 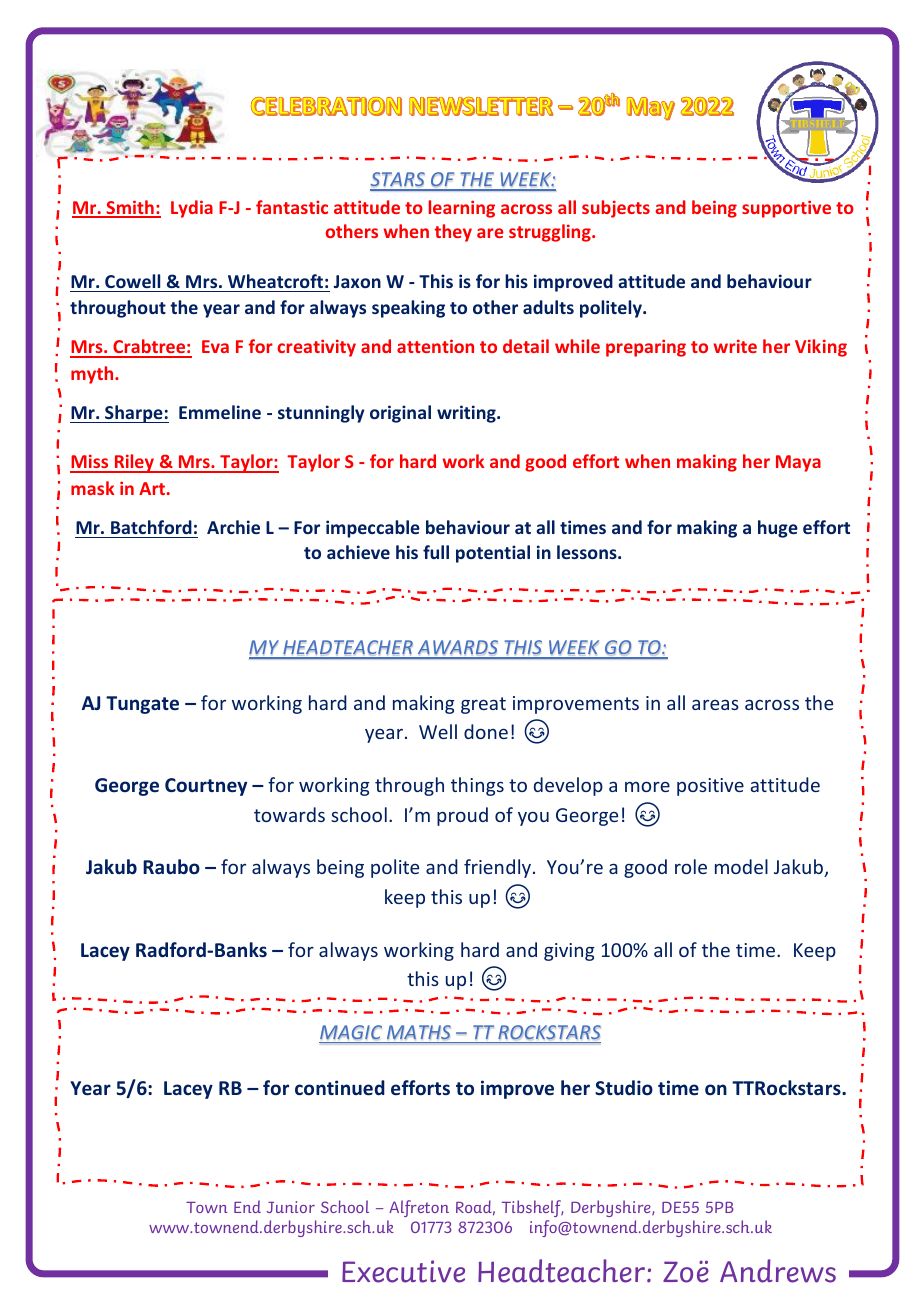 What do you see at coordinates (206, 787) in the document?
I see `Courtney` at bounding box center [206, 787].
